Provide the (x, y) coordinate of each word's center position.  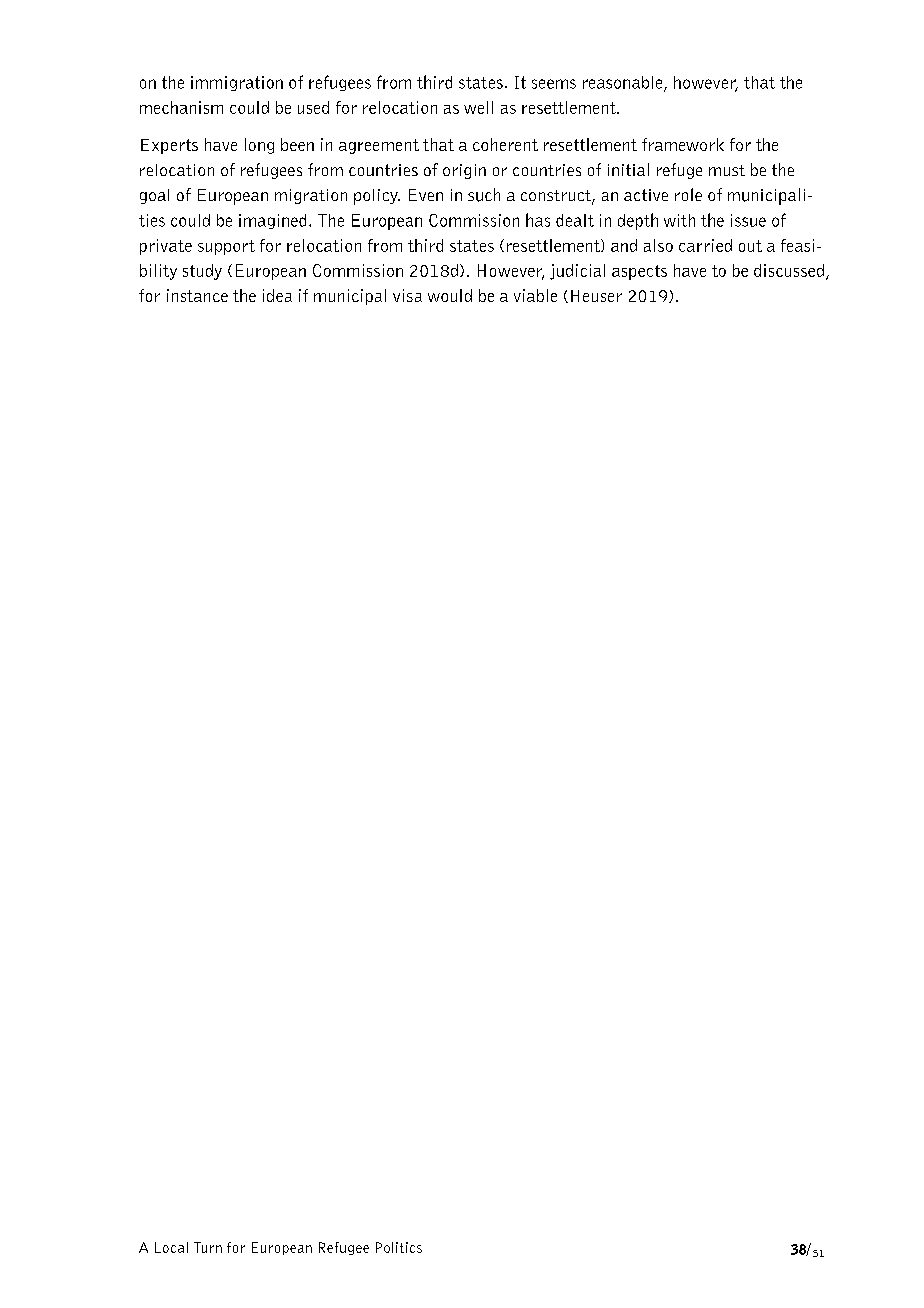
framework (683, 144)
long (259, 146)
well (478, 107)
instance (197, 295)
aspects (639, 272)
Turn (208, 1247)
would (450, 295)
